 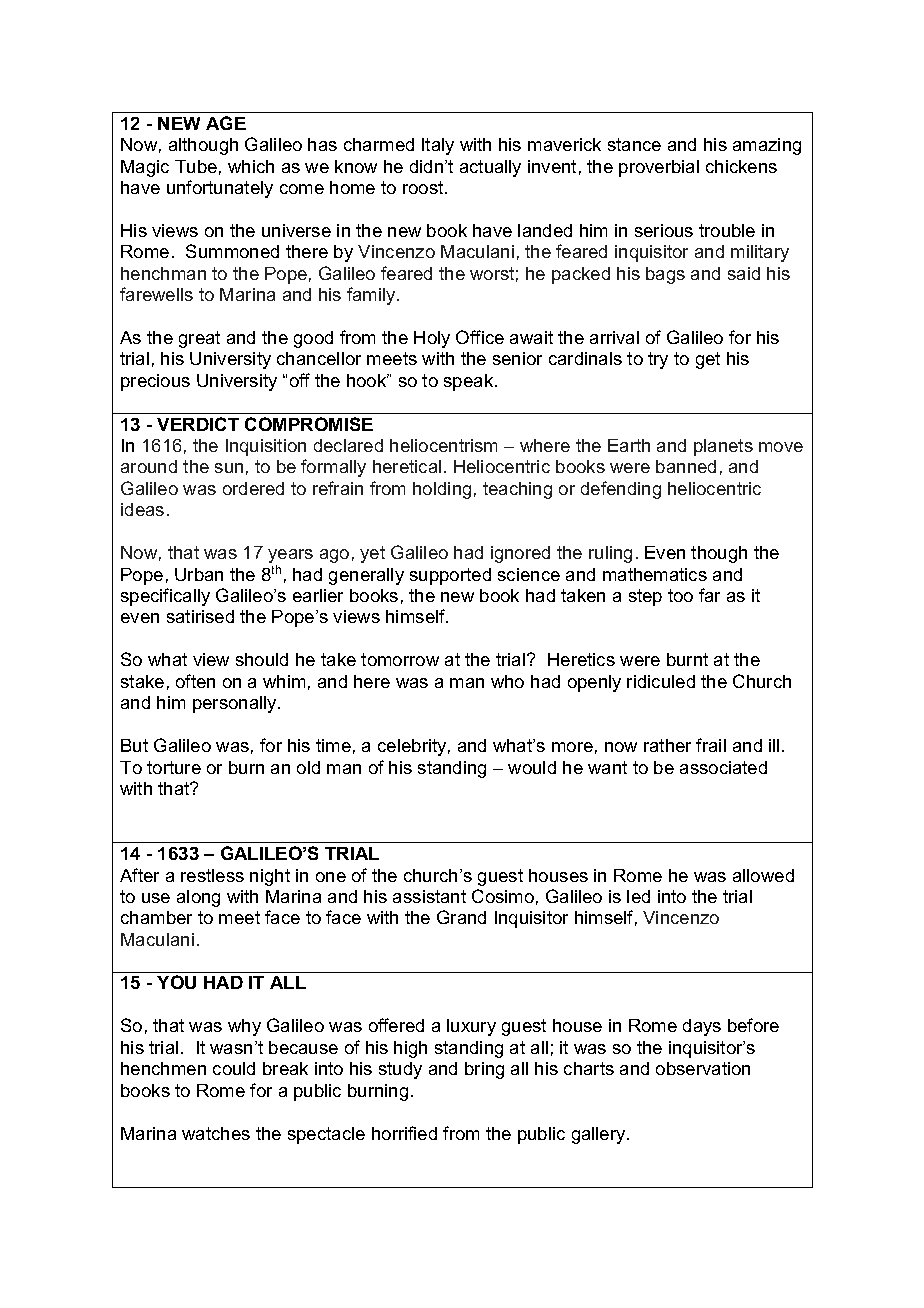 I want to click on supported, so click(x=450, y=576).
